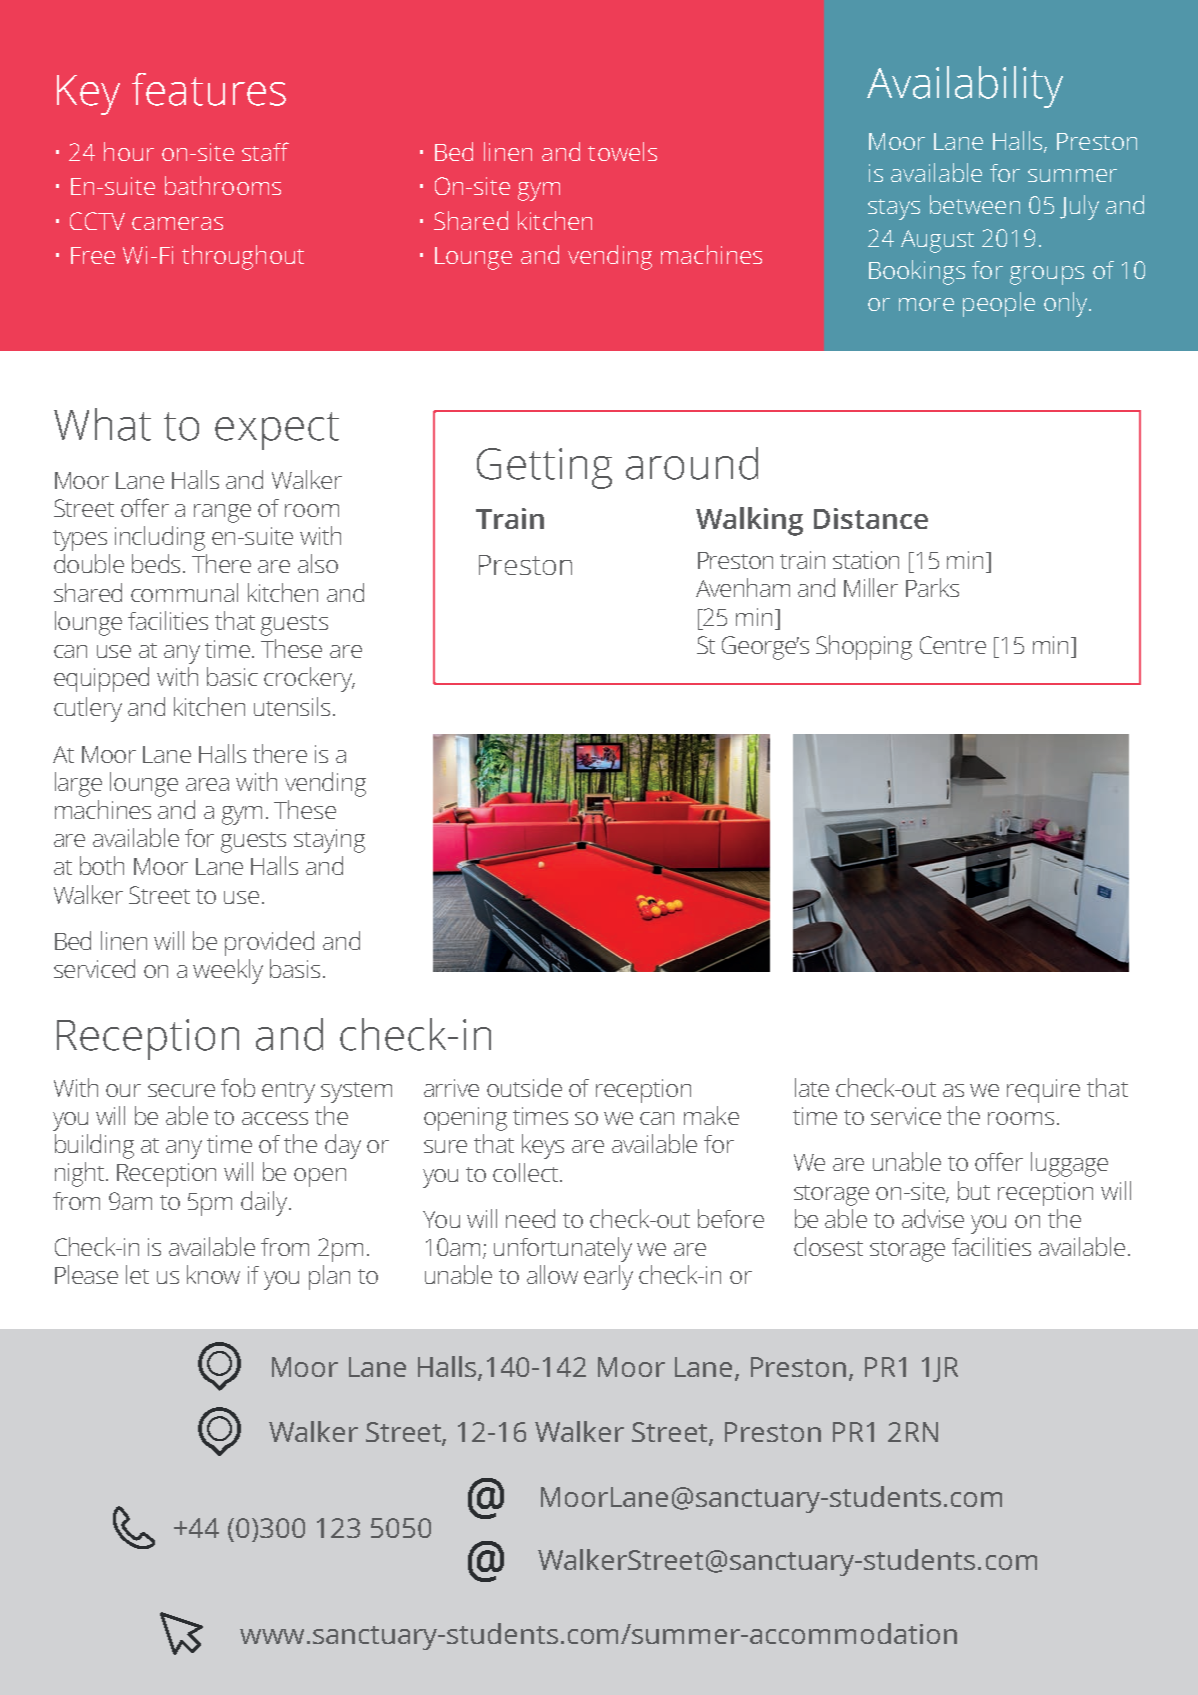  Describe the element at coordinates (524, 1087) in the page. I see `outside` at that location.
